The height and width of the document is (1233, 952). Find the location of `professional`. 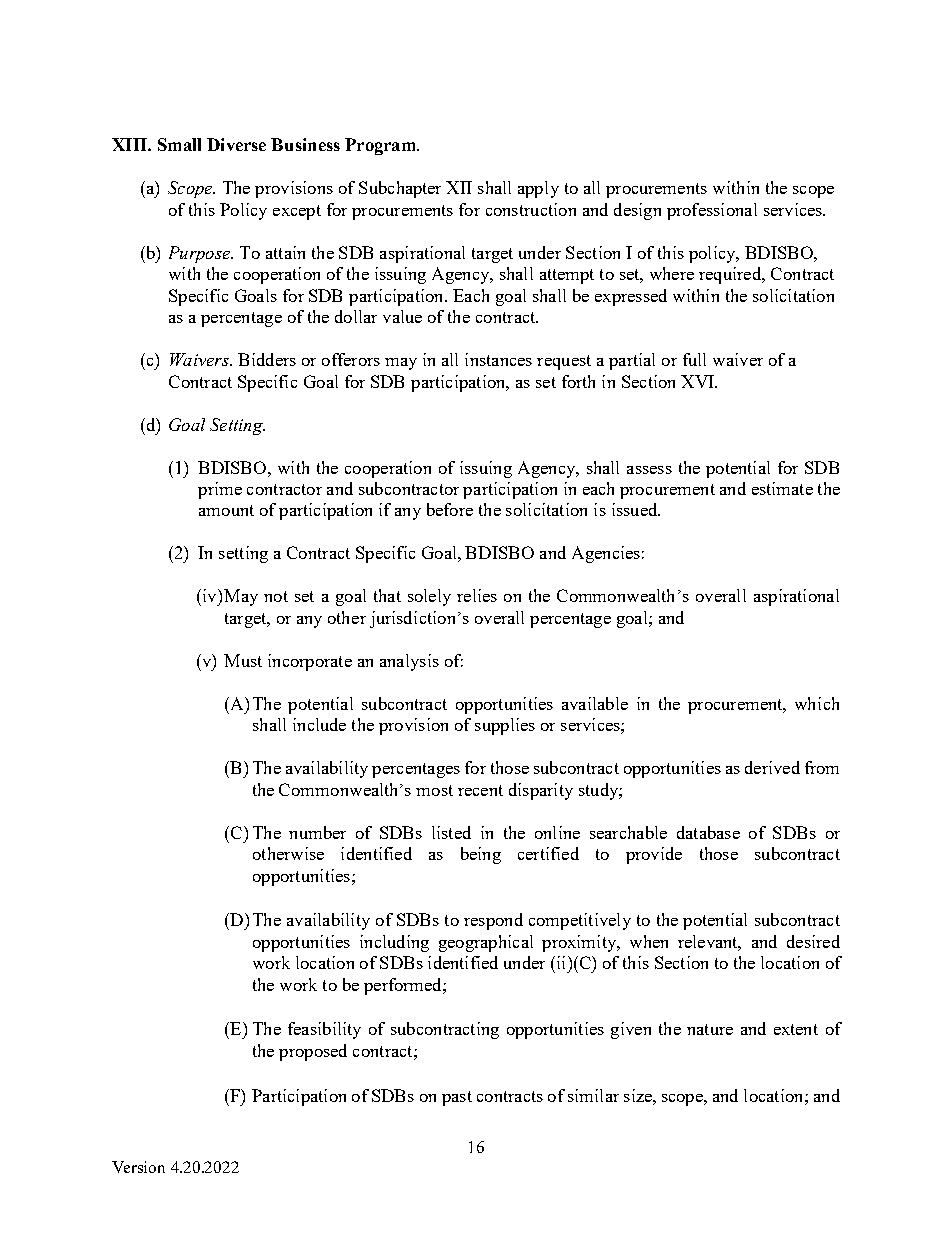

professional is located at coordinates (712, 211).
